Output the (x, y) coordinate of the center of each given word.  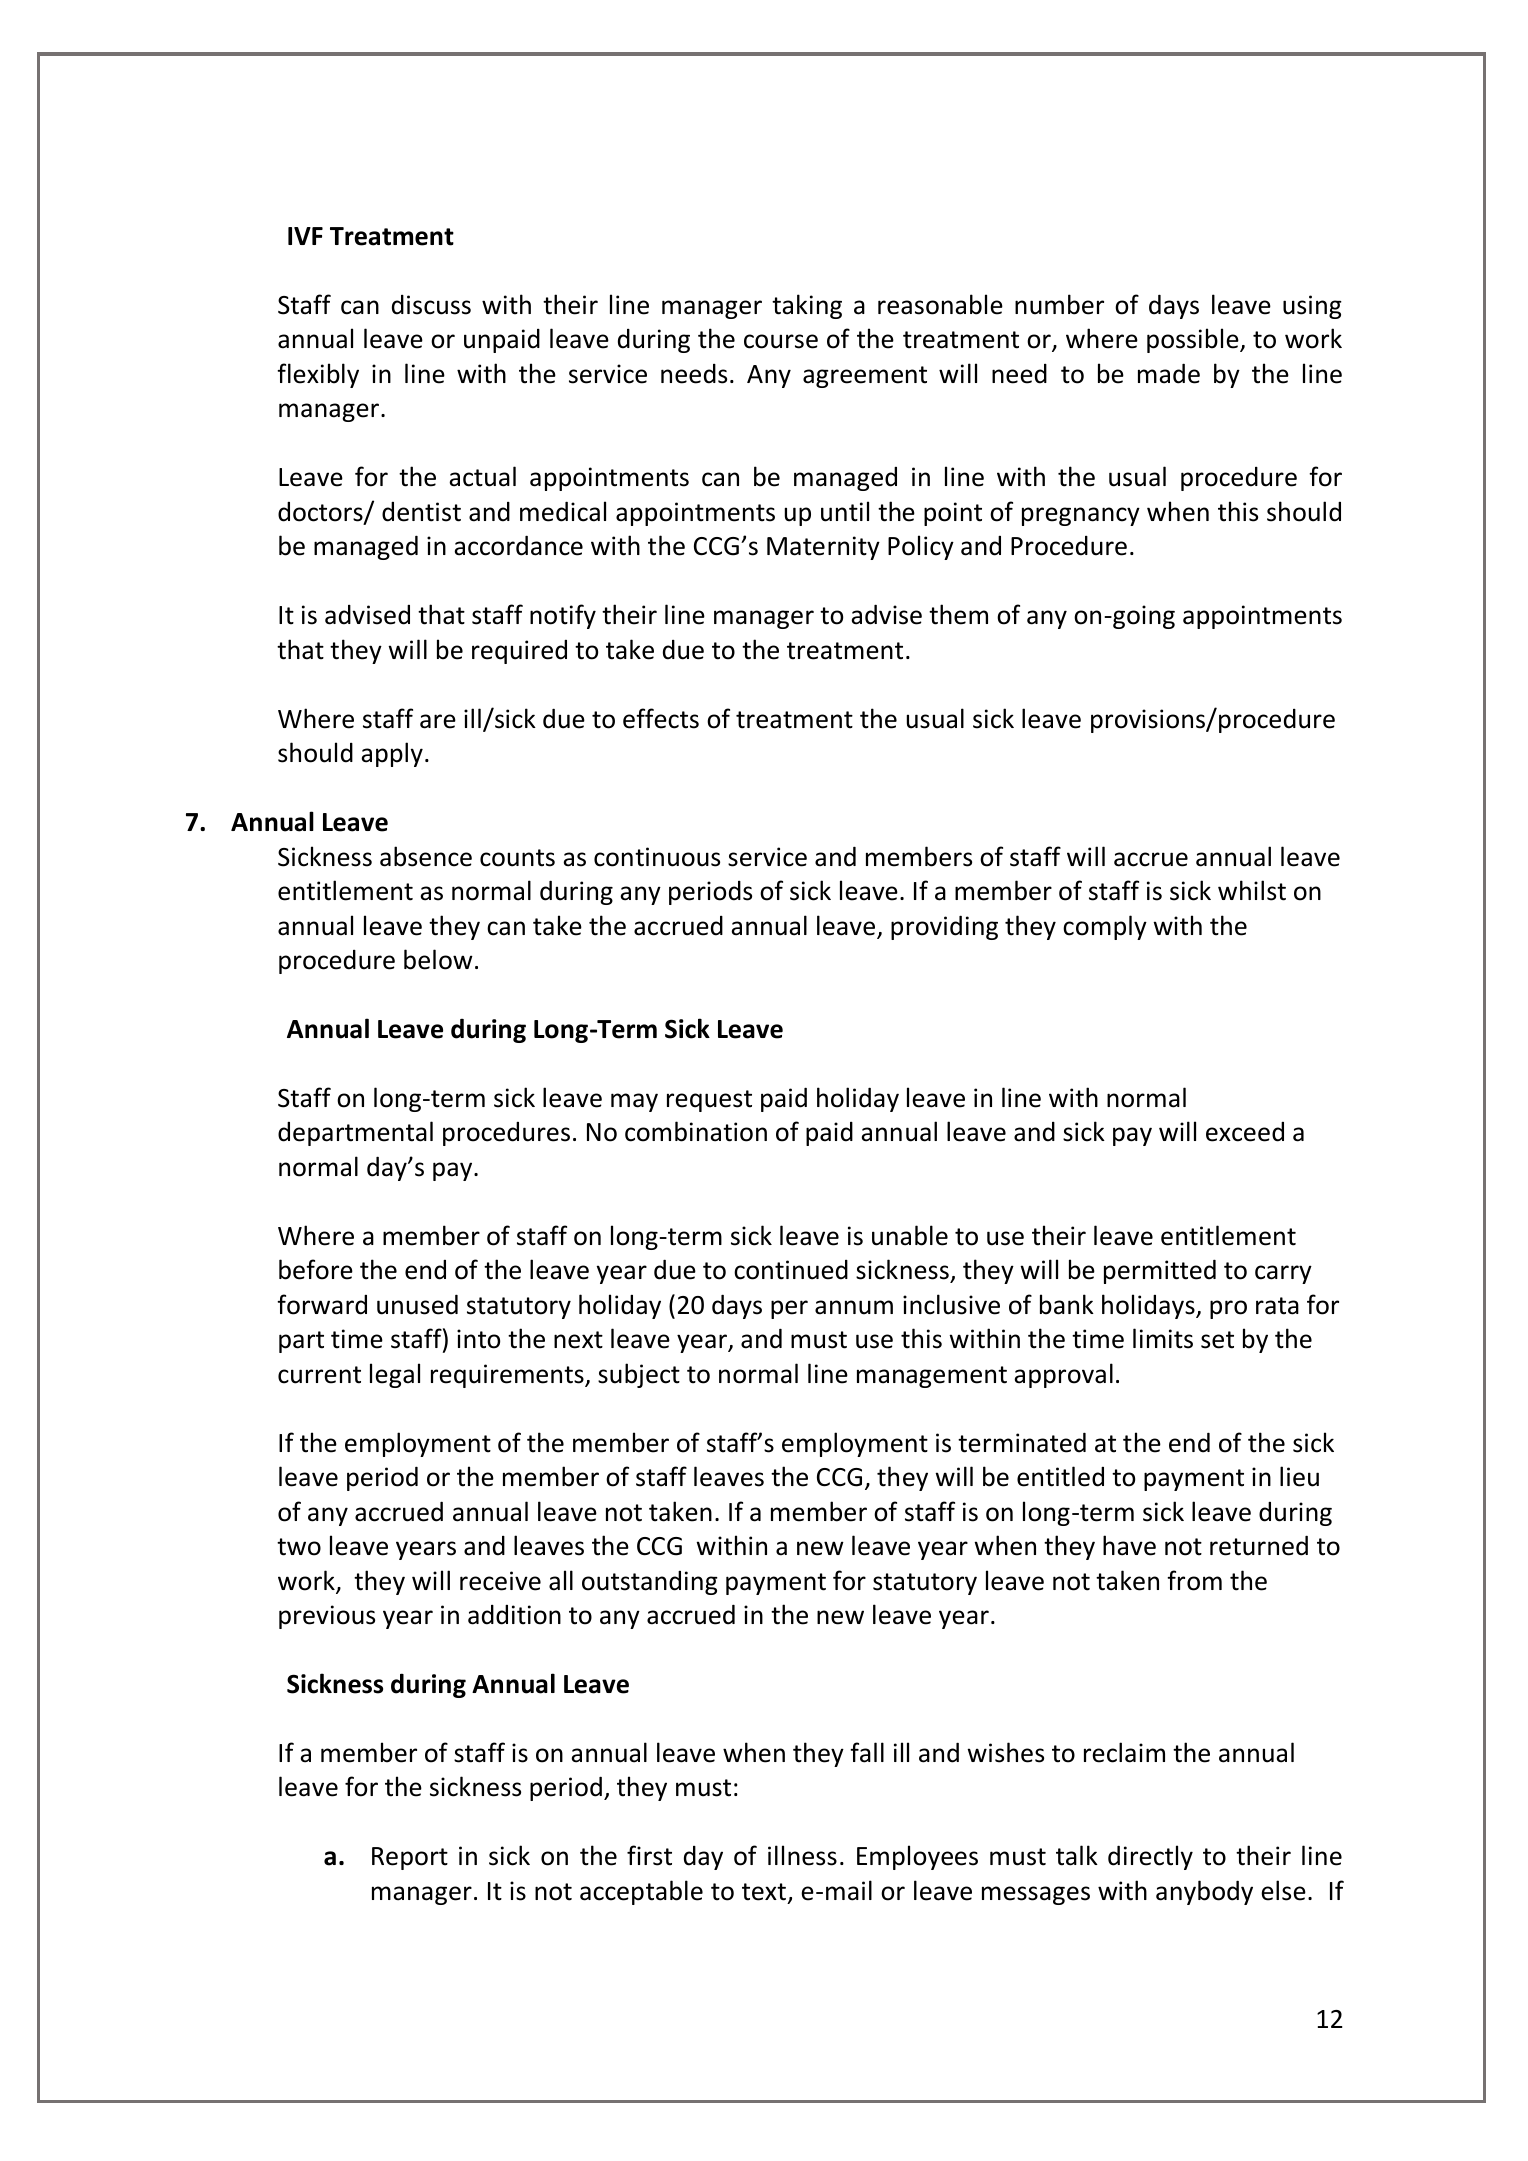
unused (417, 1304)
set (1217, 1340)
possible (1194, 340)
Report (410, 1858)
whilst (1252, 890)
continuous (657, 857)
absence (426, 856)
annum (854, 1307)
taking (807, 306)
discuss (431, 305)
